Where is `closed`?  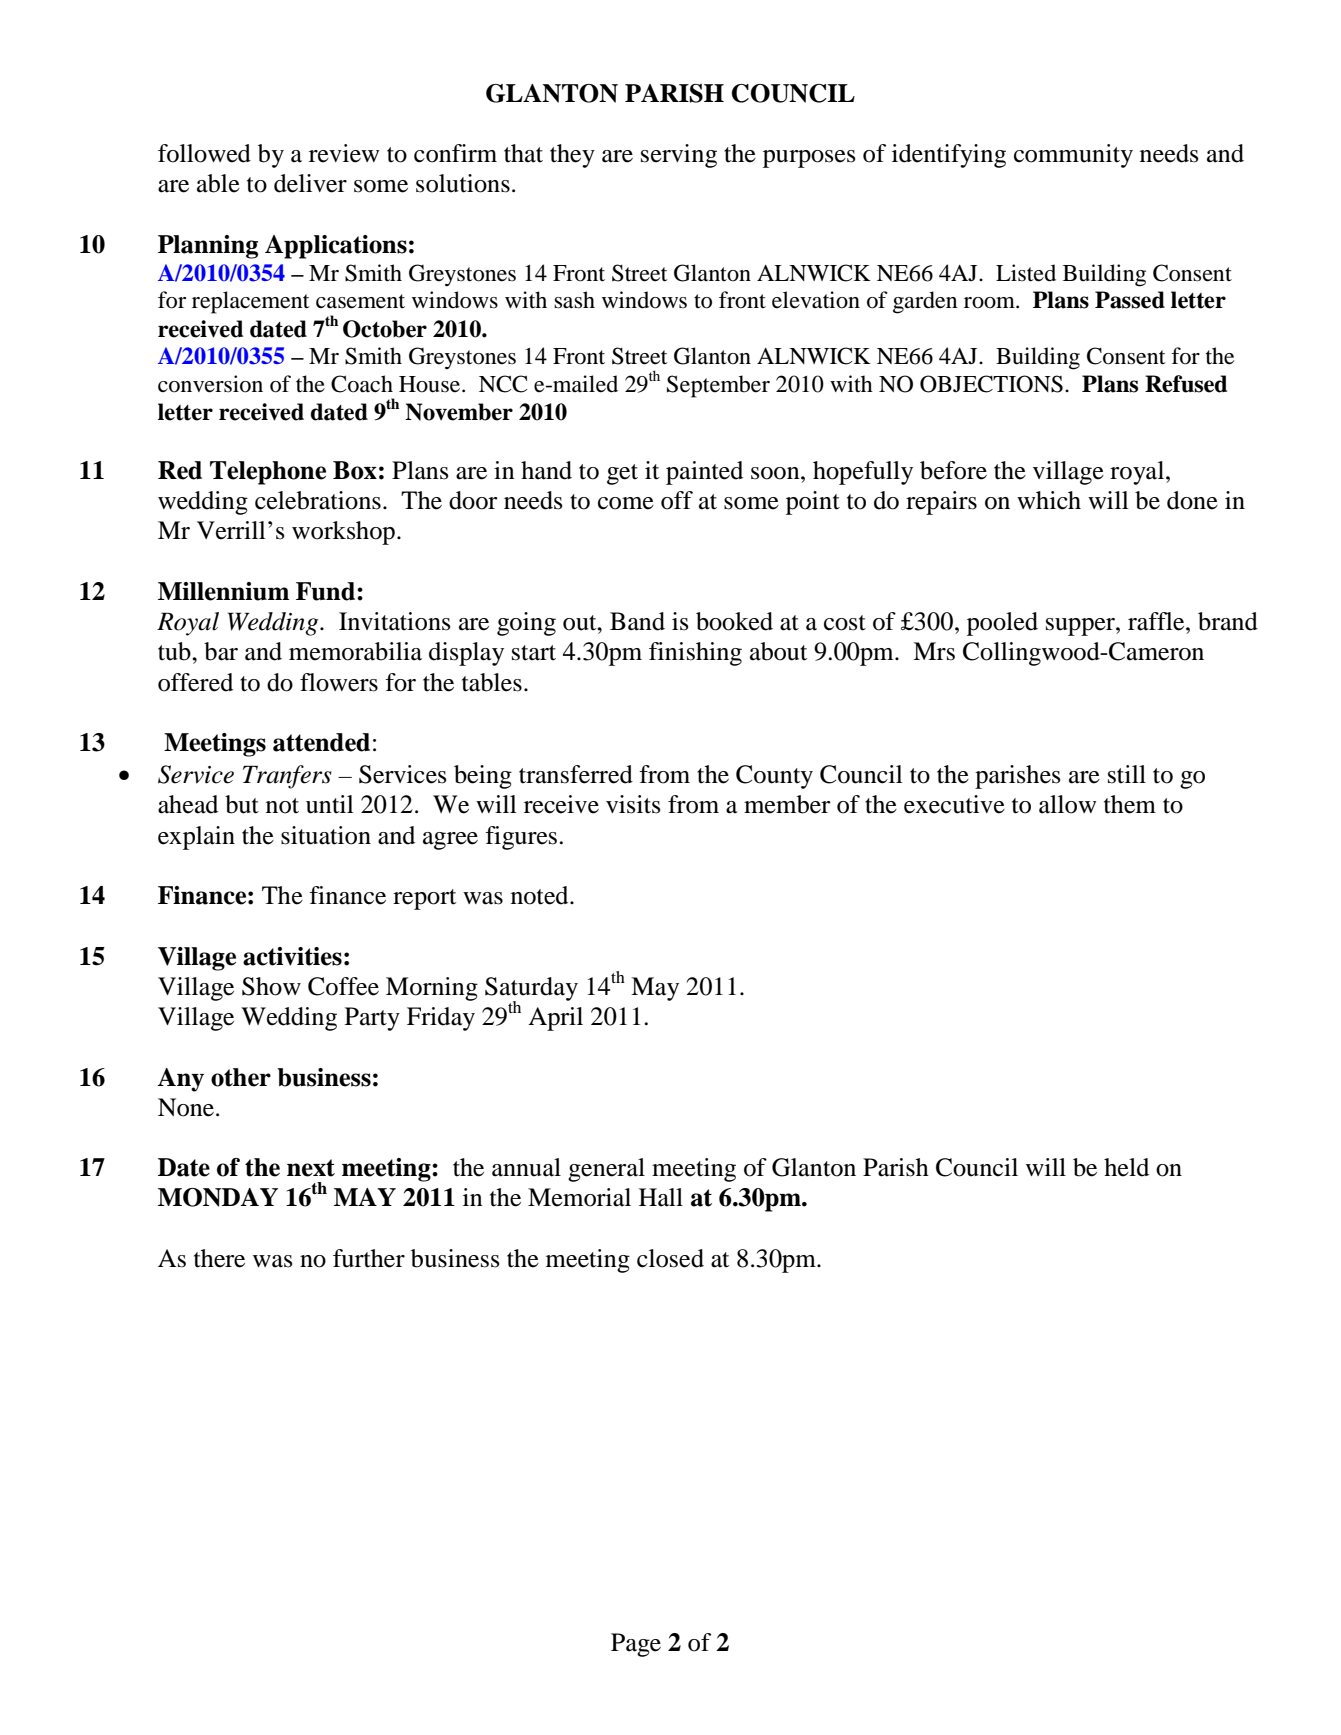
closed is located at coordinates (670, 1258).
